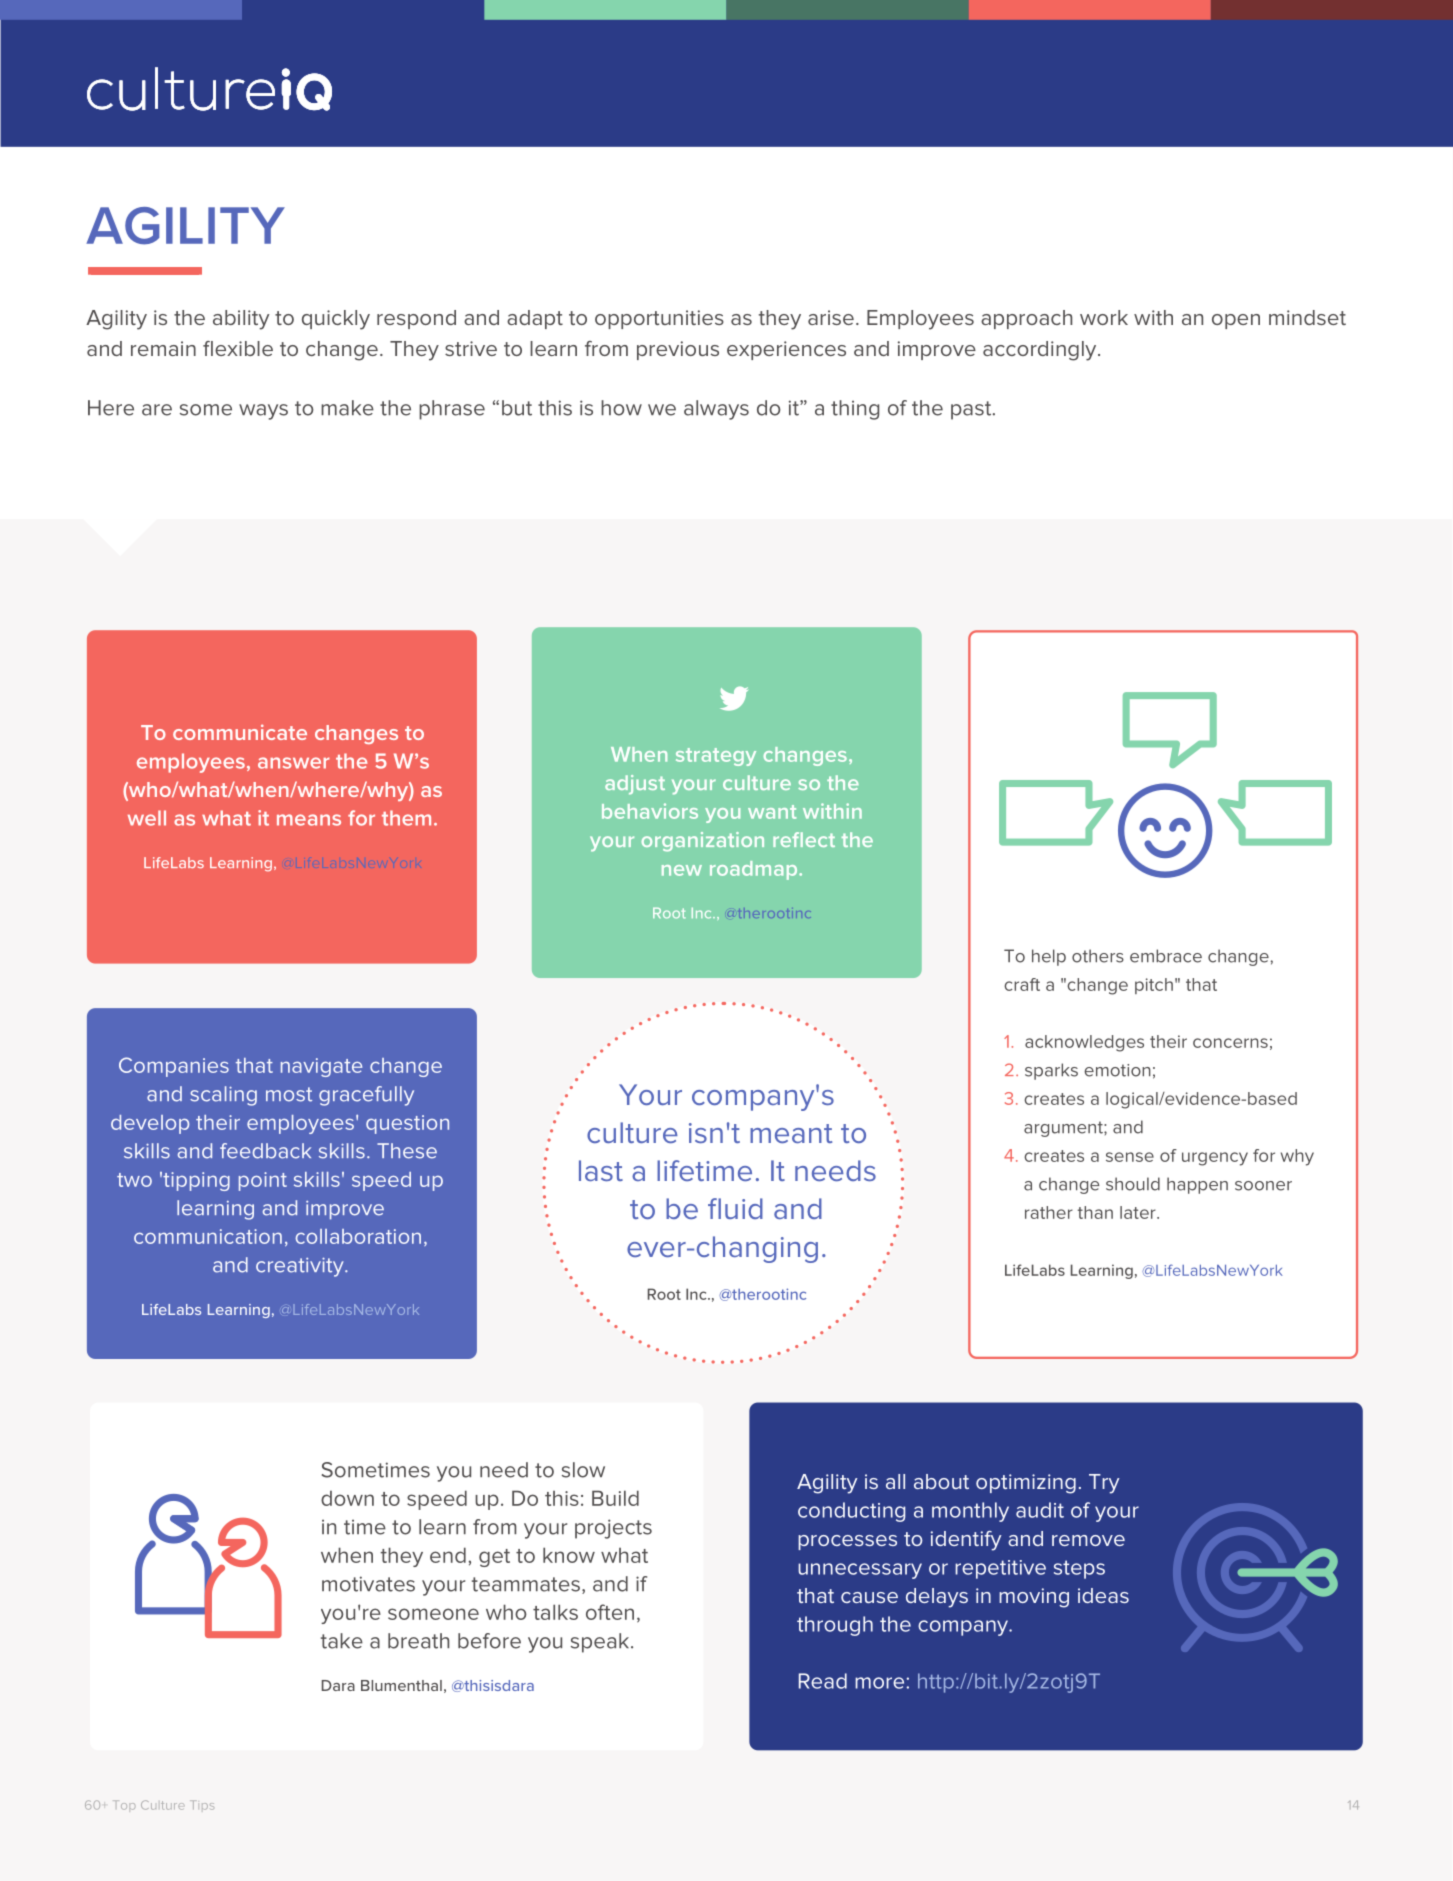  What do you see at coordinates (321, 1067) in the document?
I see `navigate` at bounding box center [321, 1067].
